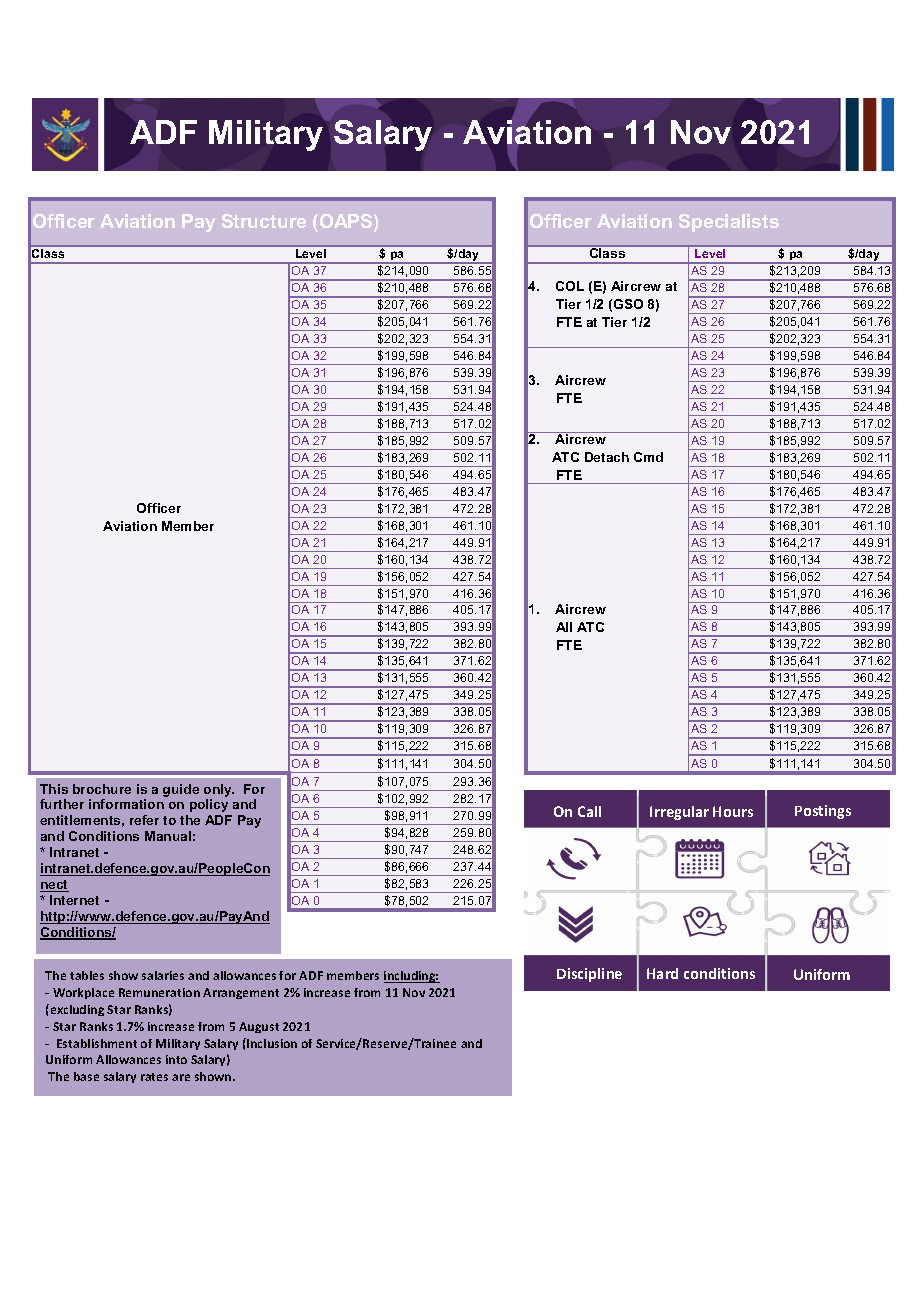 This page has height=1308, width=924. I want to click on Hours, so click(733, 811).
